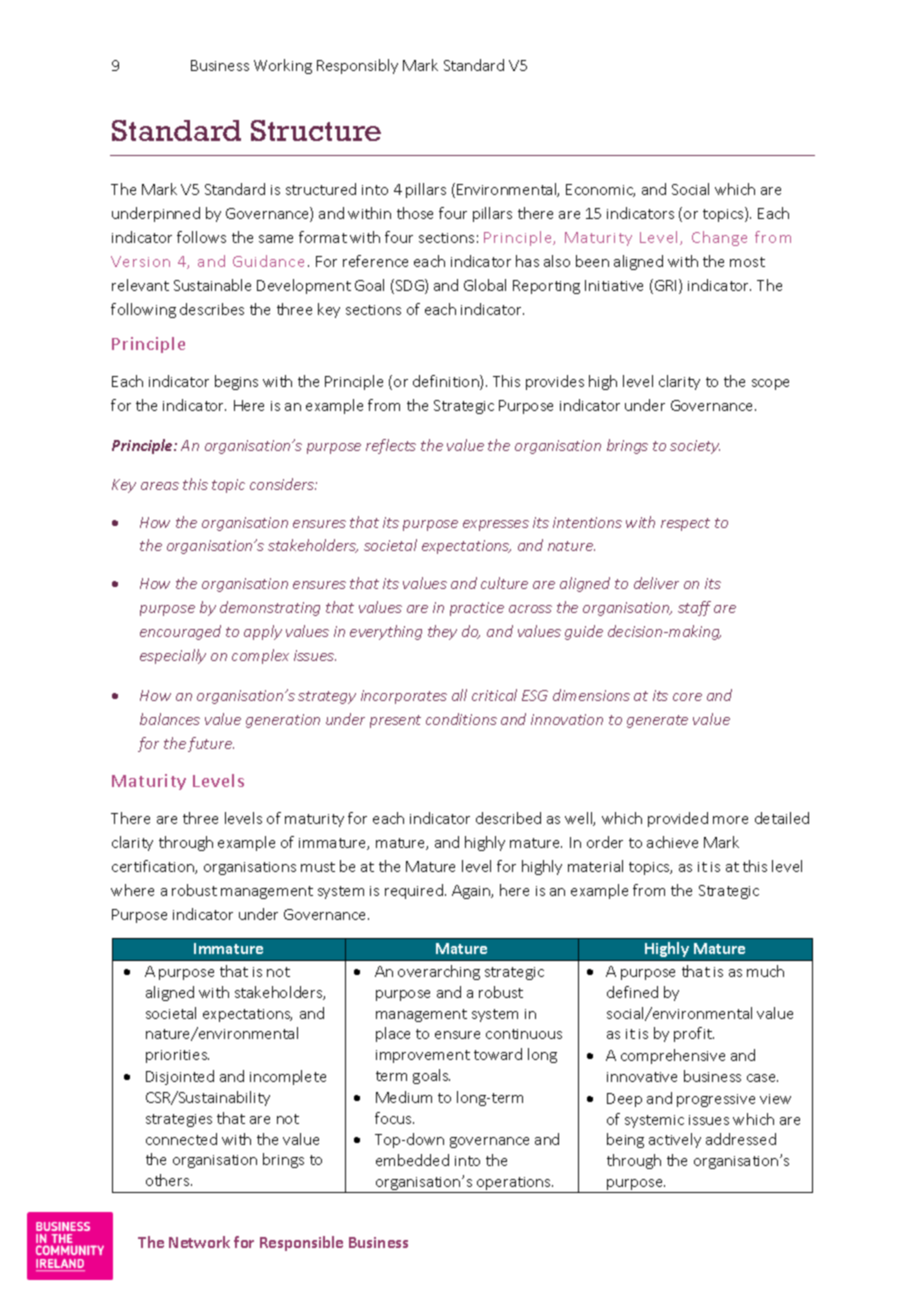 The image size is (924, 1308). Describe the element at coordinates (211, 744) in the screenshot. I see `future` at that location.
